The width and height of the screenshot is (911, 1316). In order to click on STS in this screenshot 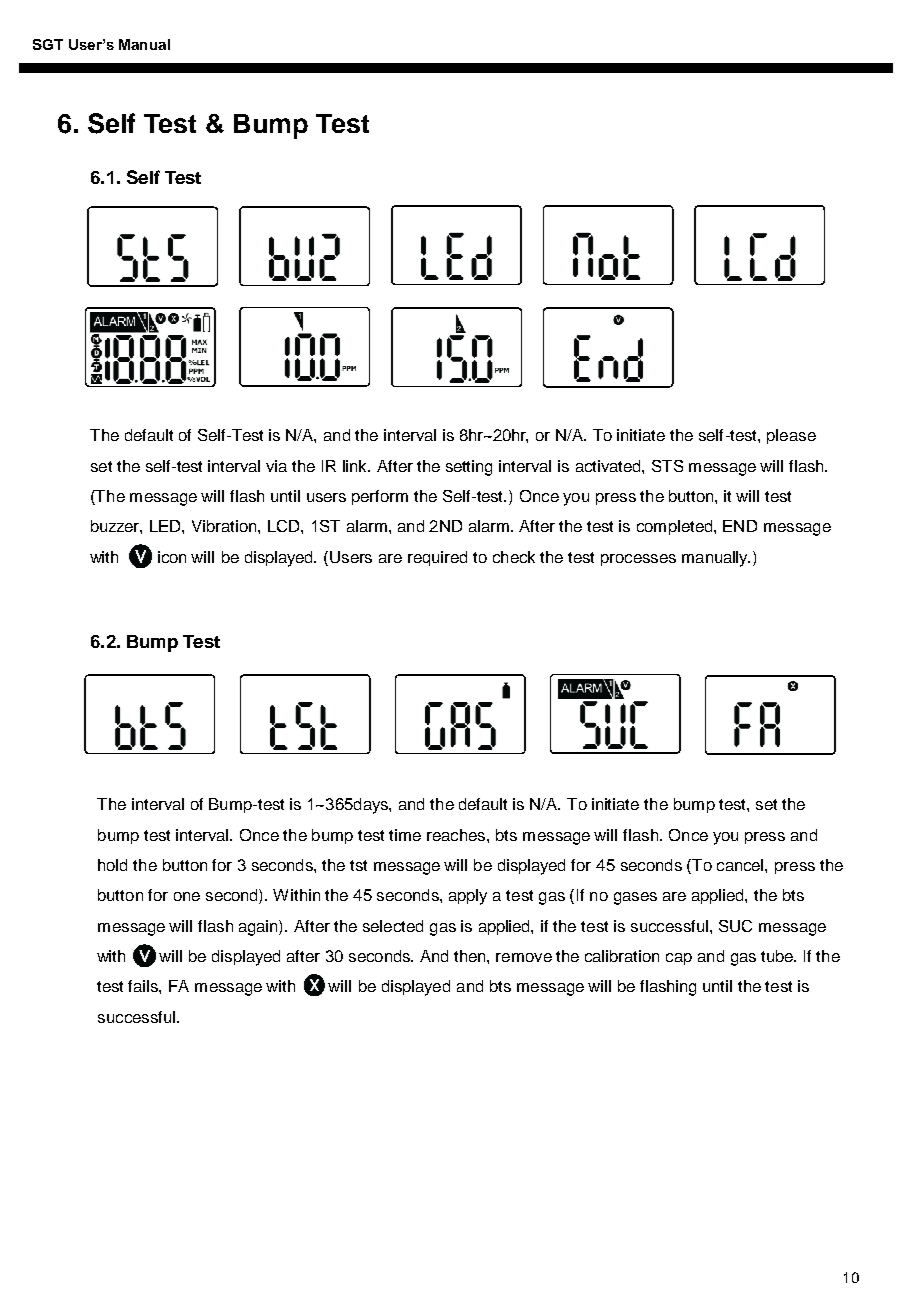, I will do `click(667, 466)`.
